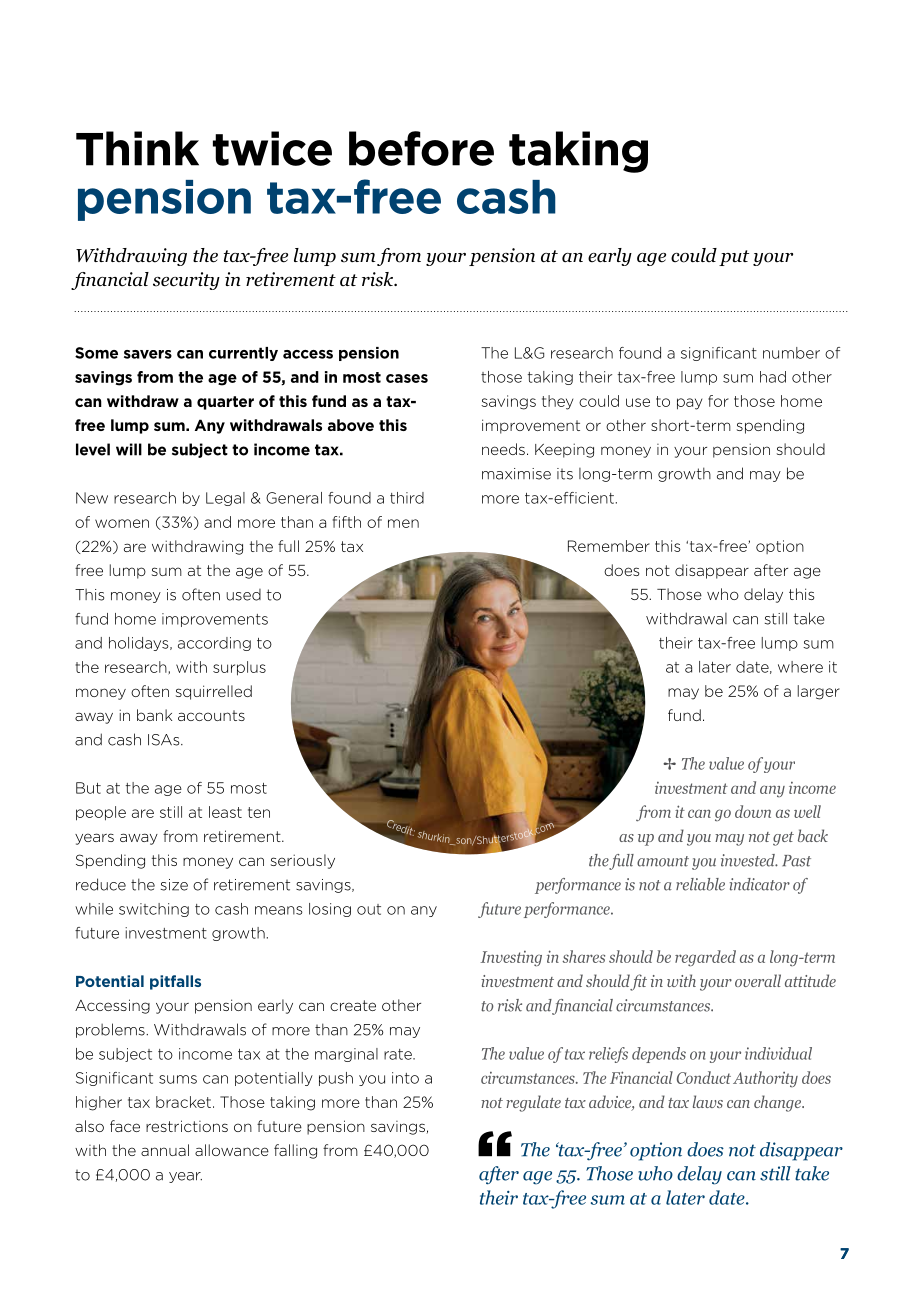 This screenshot has height=1308, width=924. I want to click on Remember, so click(609, 546).
